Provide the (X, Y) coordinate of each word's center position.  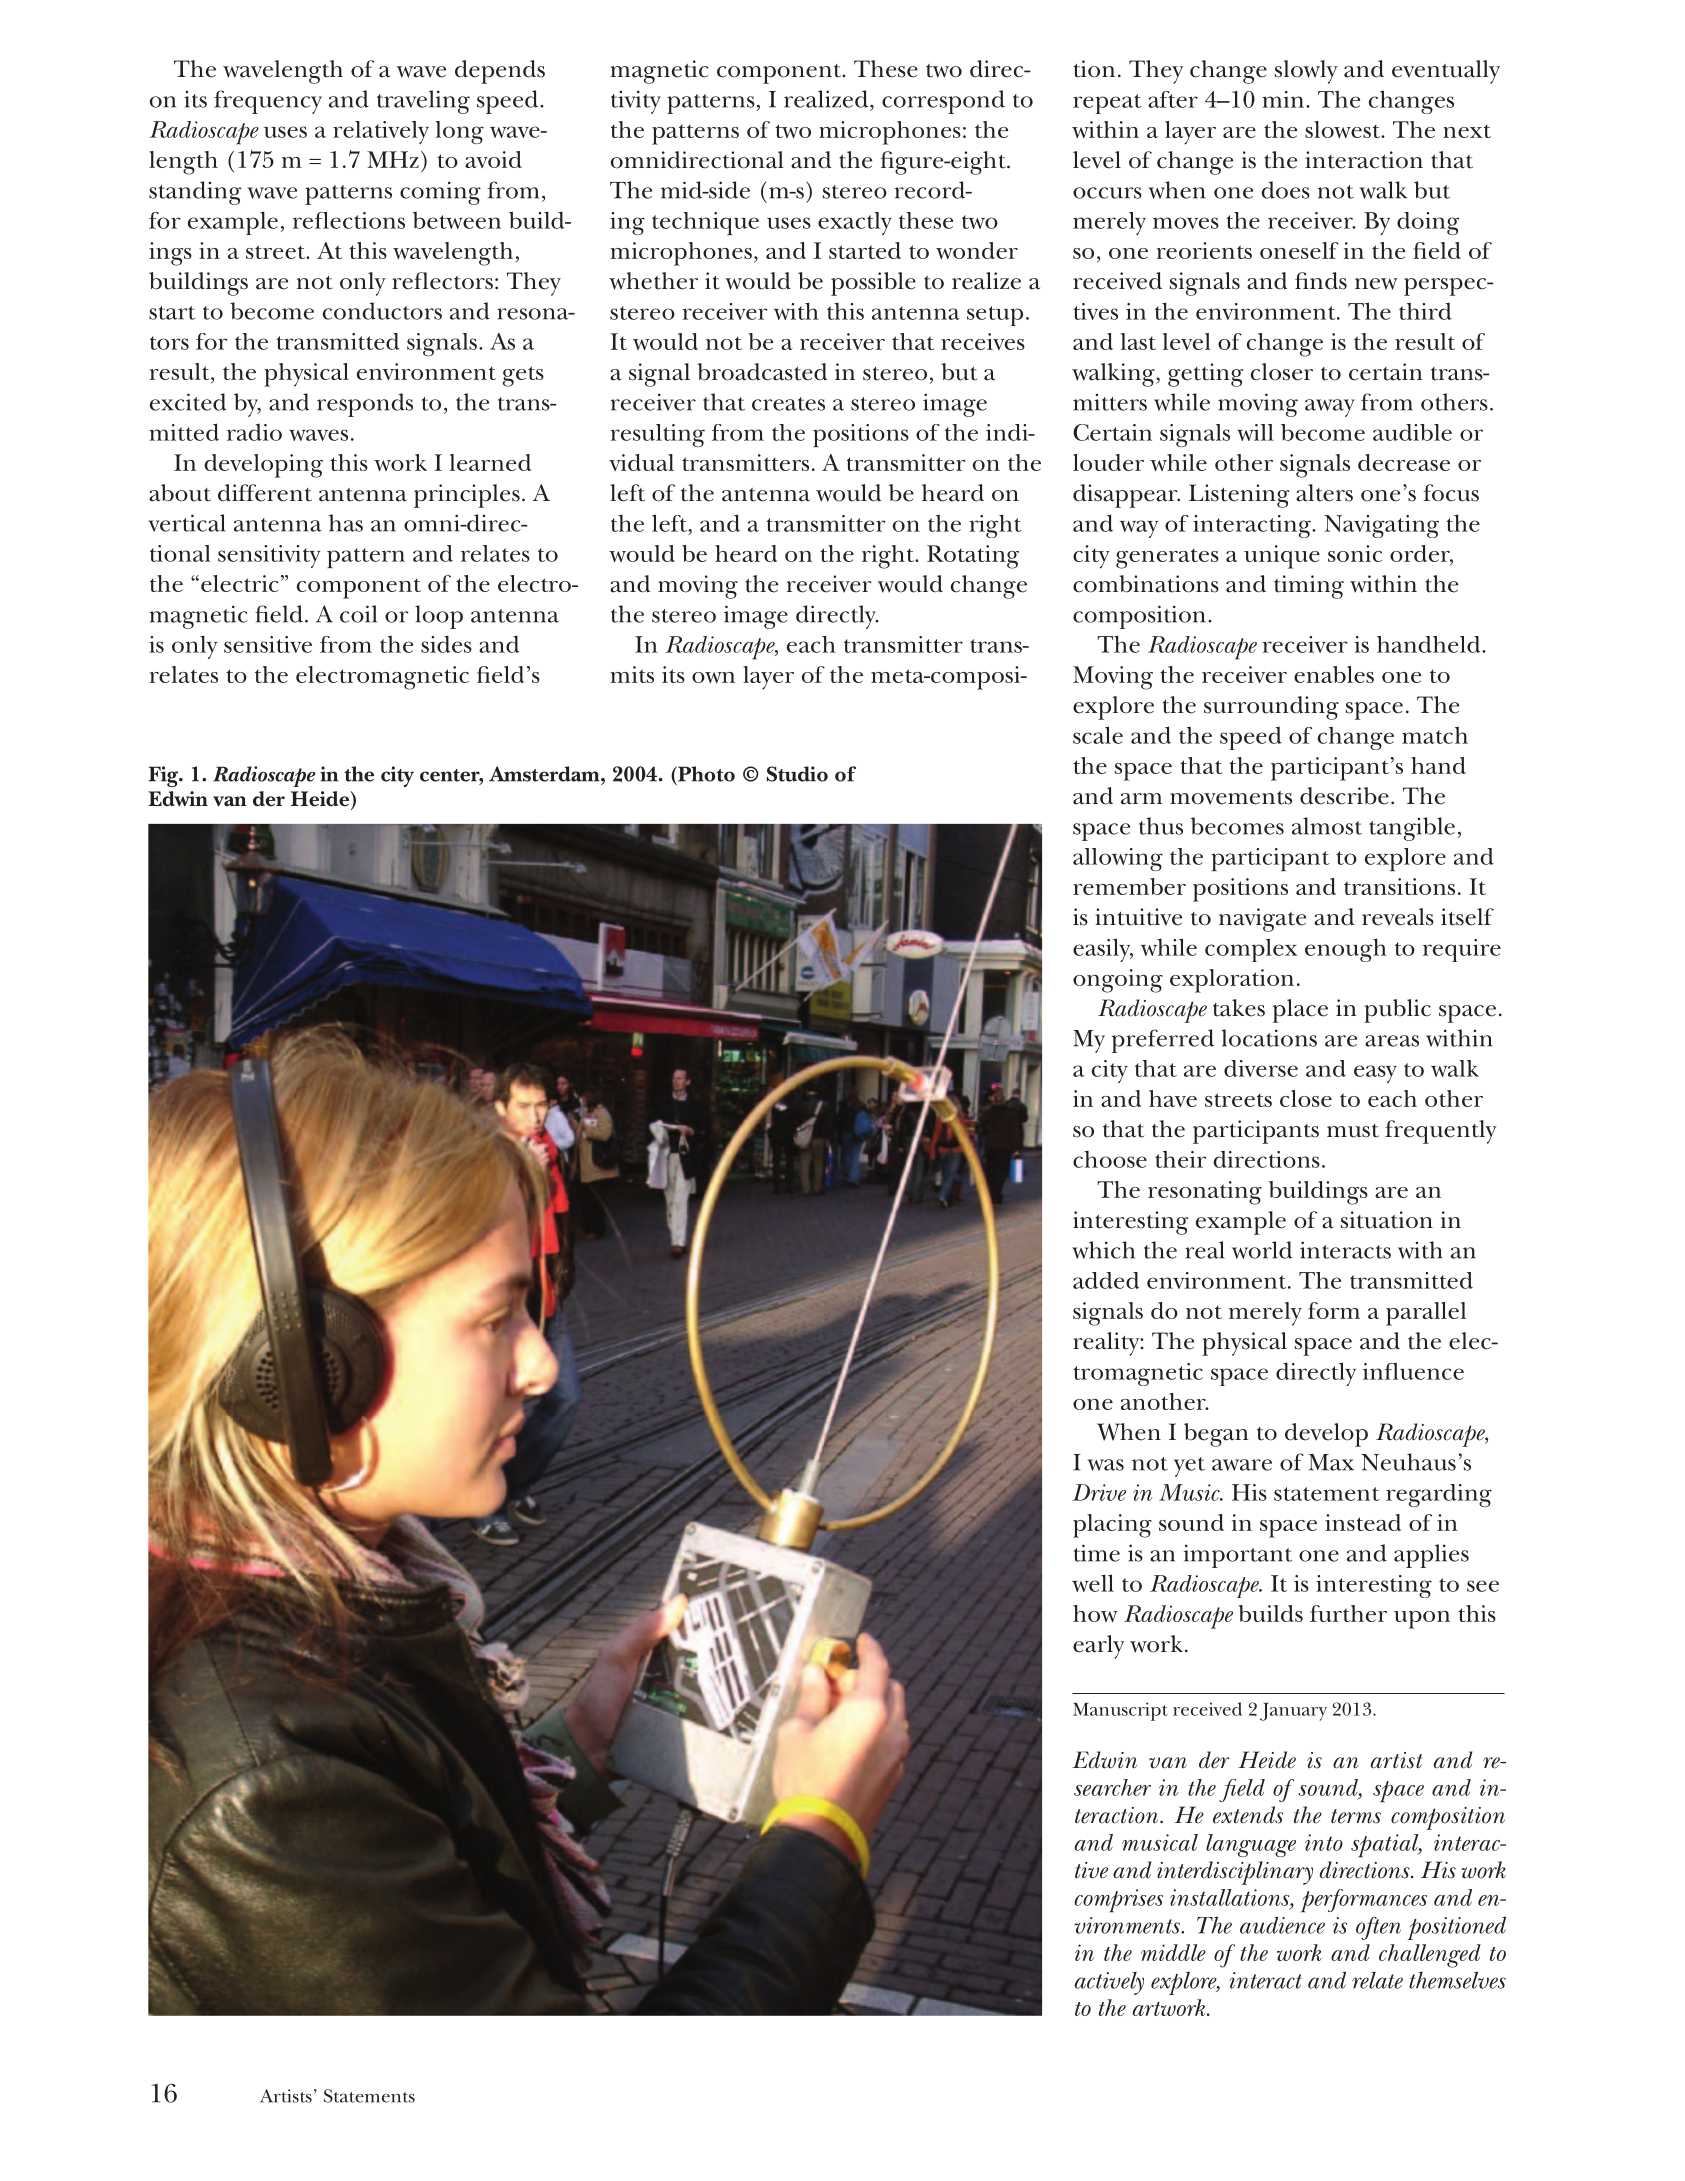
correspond (943, 102)
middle (1173, 1952)
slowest (1343, 129)
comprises (1119, 1901)
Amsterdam (545, 774)
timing (1309, 587)
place (1300, 1011)
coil (358, 614)
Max (1331, 1462)
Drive (1099, 1492)
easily (1103, 950)
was (1105, 1465)
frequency (268, 102)
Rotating (973, 557)
